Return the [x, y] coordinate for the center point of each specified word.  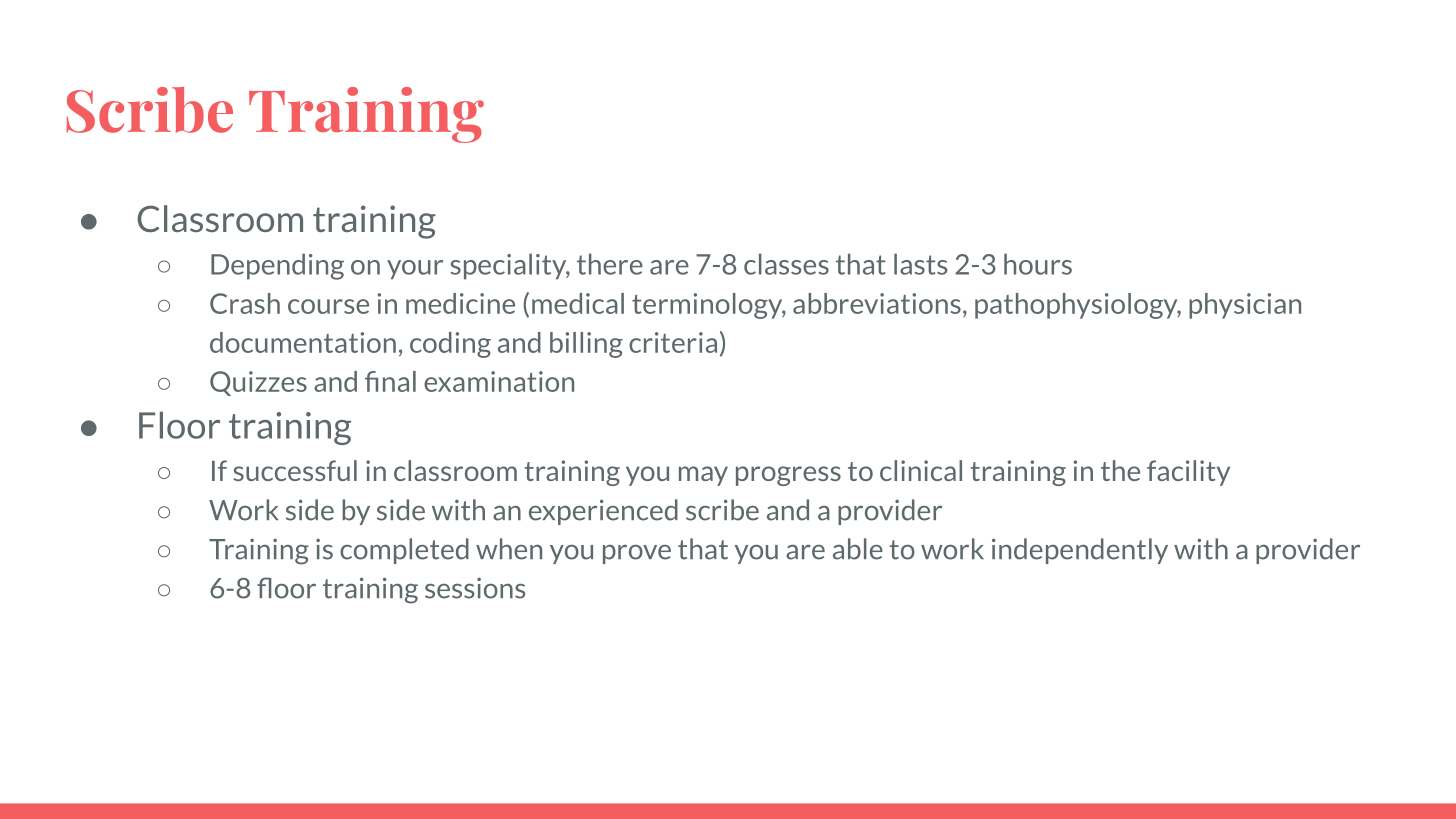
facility [1188, 473]
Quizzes [258, 383]
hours [1038, 264]
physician [1245, 306]
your [415, 270]
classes [786, 264]
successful [295, 470]
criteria [673, 342]
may [703, 476]
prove [637, 554]
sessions [475, 588]
